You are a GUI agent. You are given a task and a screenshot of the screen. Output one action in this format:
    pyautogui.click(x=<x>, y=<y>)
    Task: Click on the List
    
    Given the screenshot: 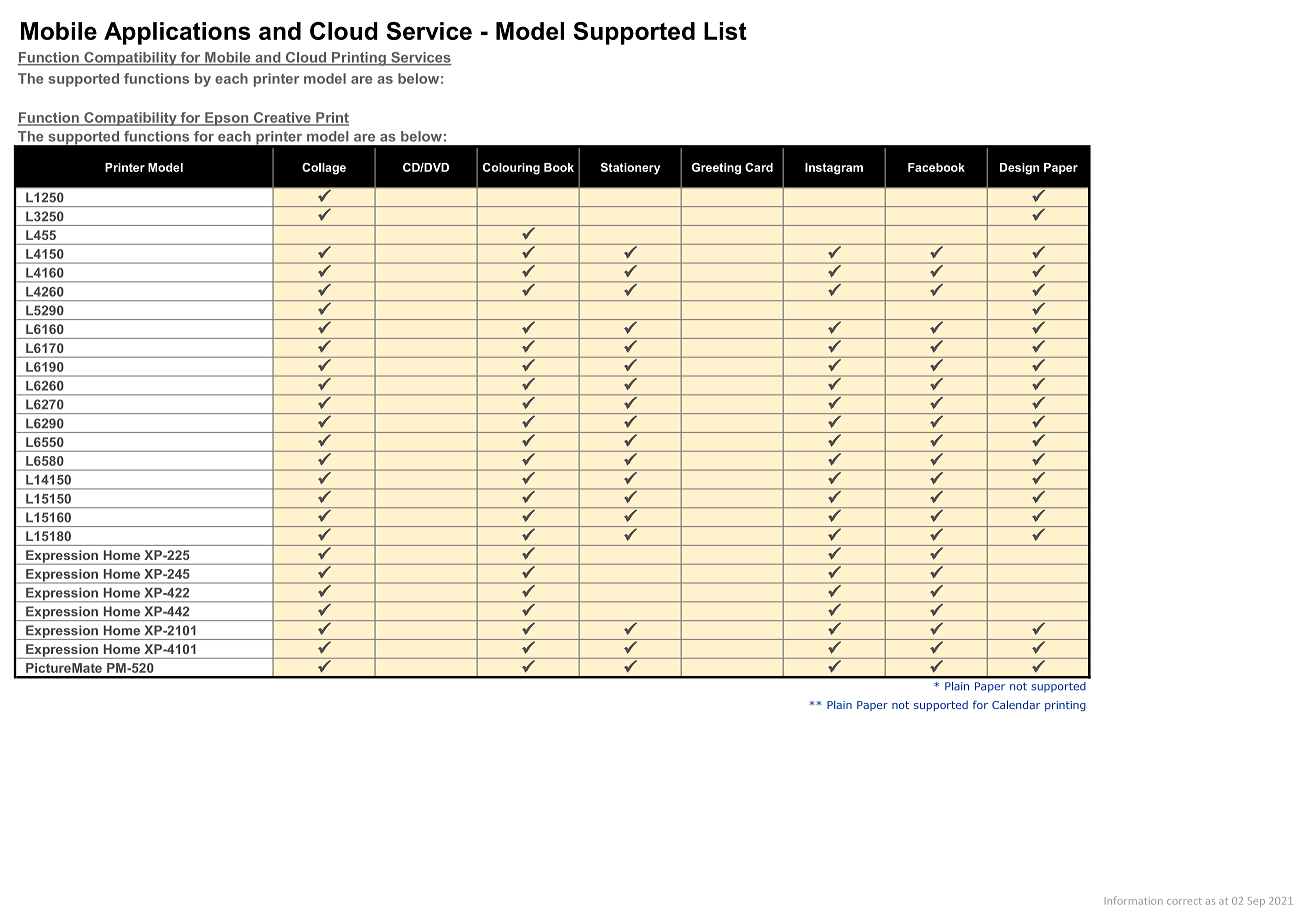 What is the action you would take?
    pyautogui.click(x=725, y=31)
